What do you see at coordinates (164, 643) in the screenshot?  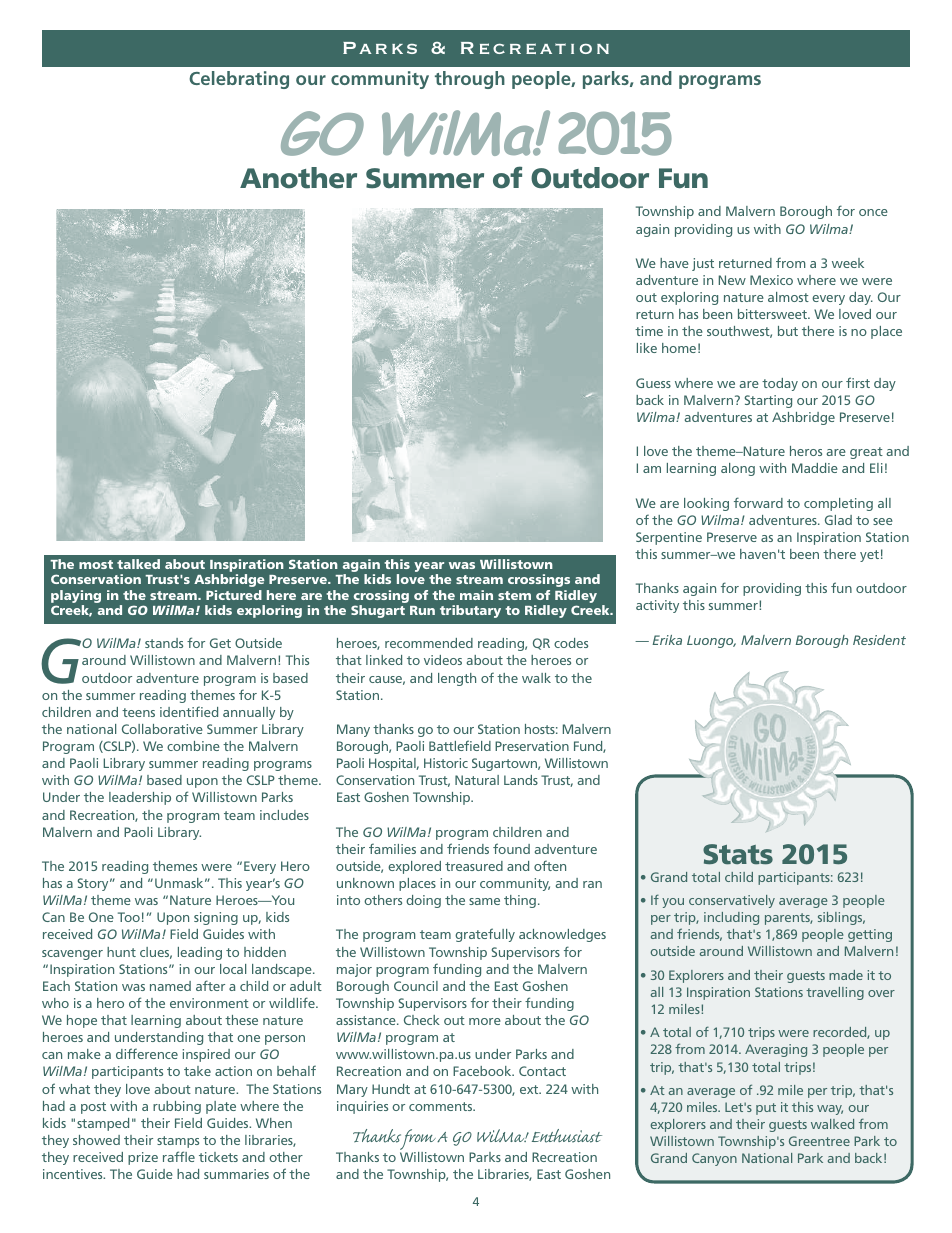 I see `stands` at bounding box center [164, 643].
